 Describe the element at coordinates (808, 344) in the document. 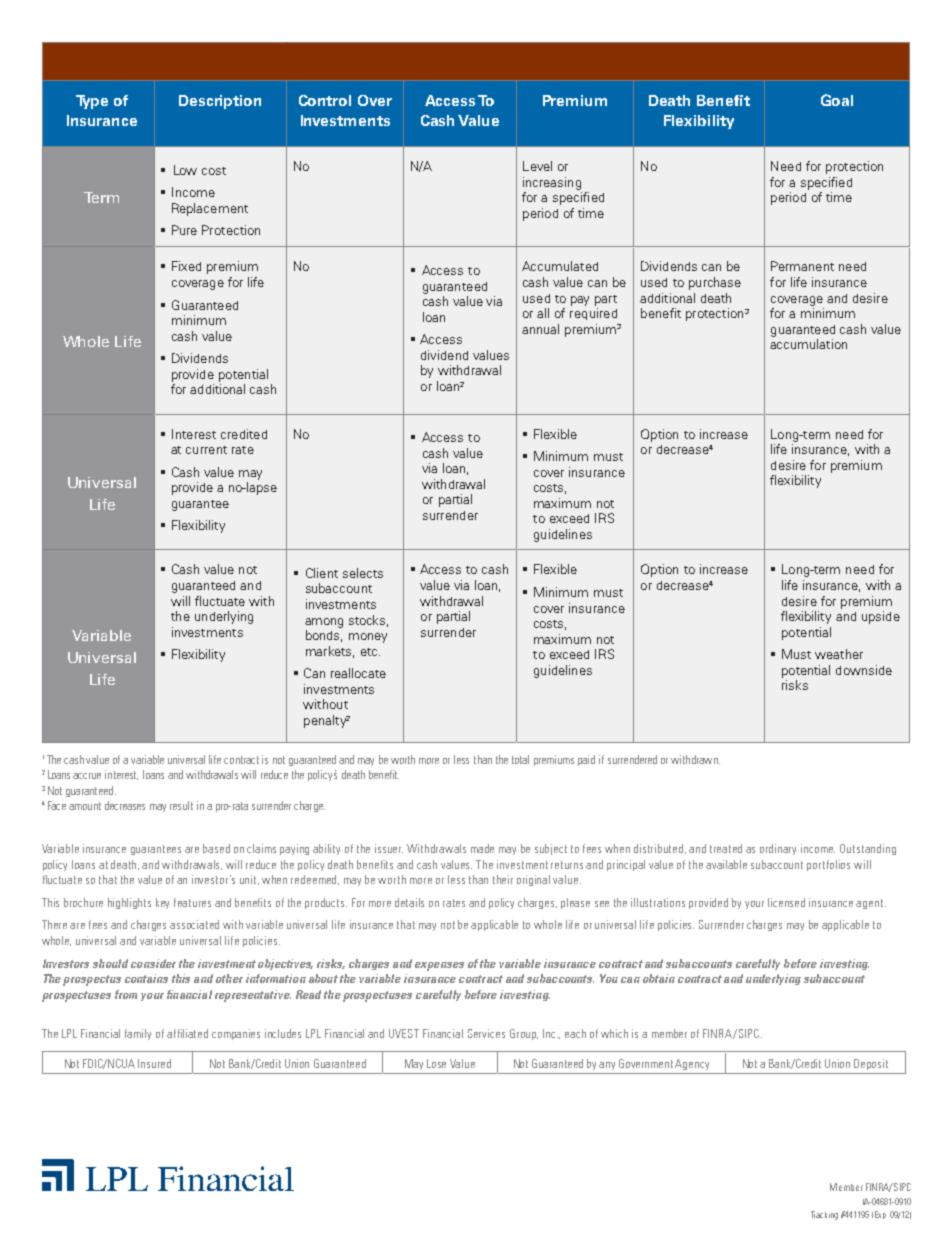

I see `accumulation` at that location.
